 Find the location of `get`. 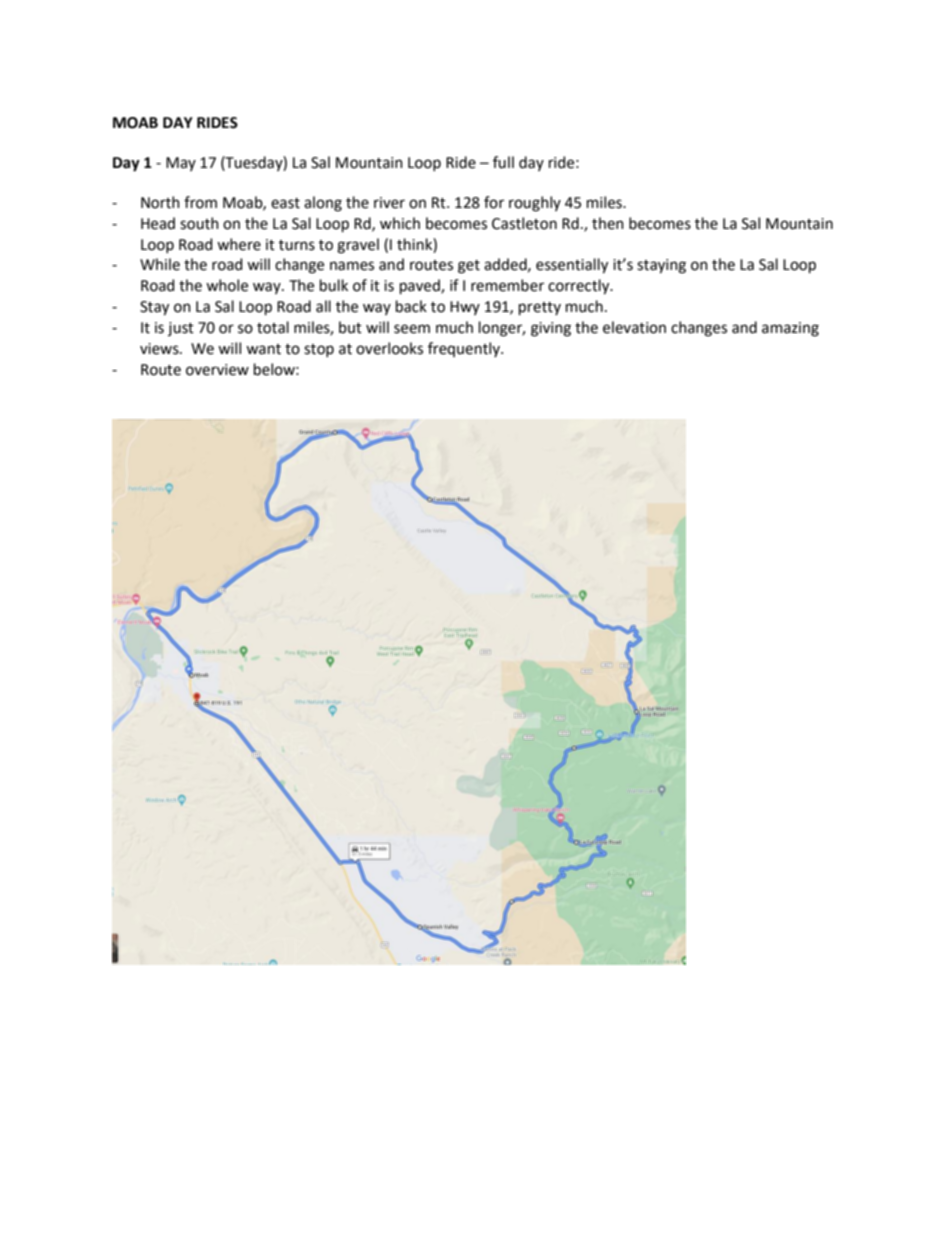

get is located at coordinates (469, 267).
